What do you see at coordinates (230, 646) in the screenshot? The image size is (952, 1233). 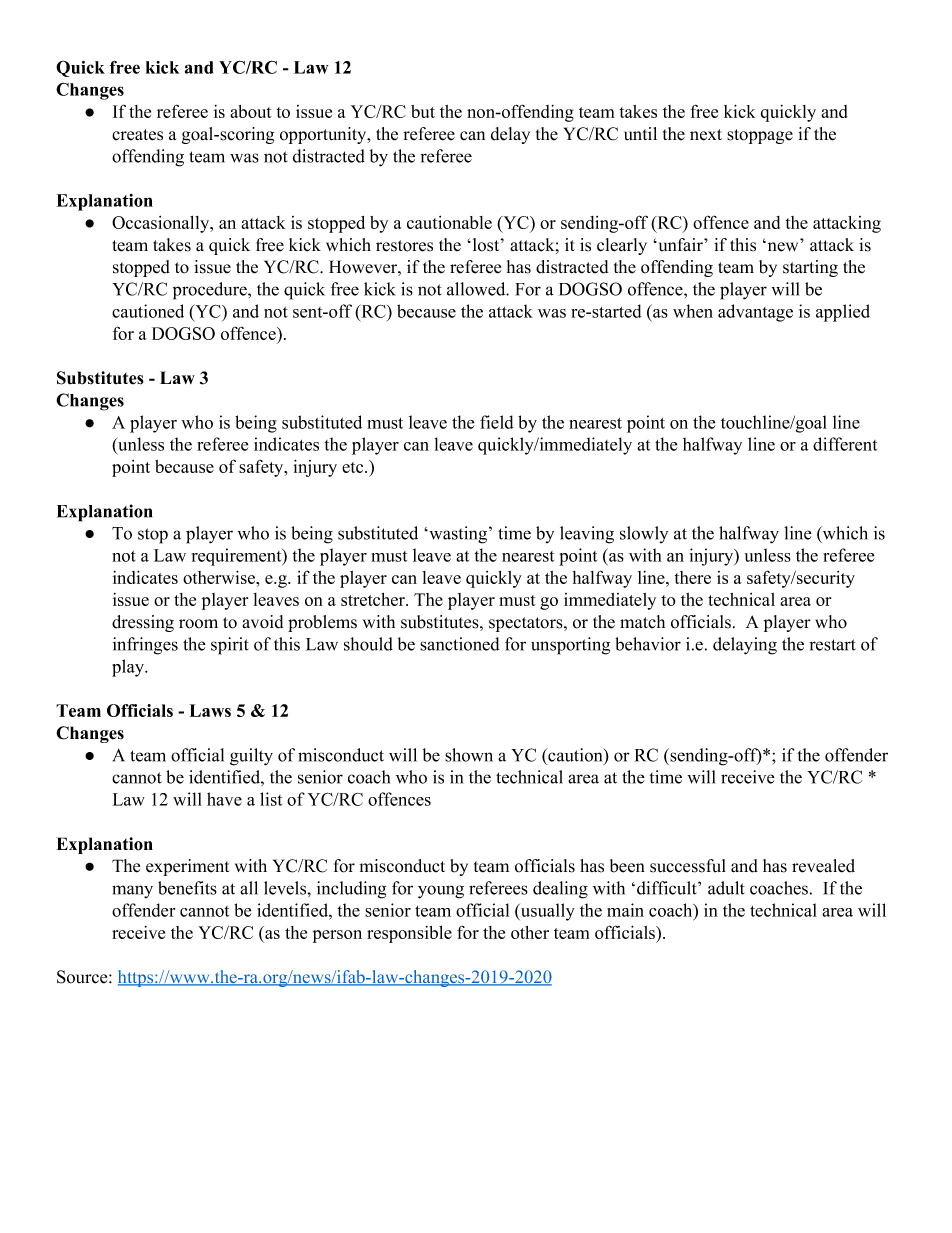 I see `spirit` at bounding box center [230, 646].
